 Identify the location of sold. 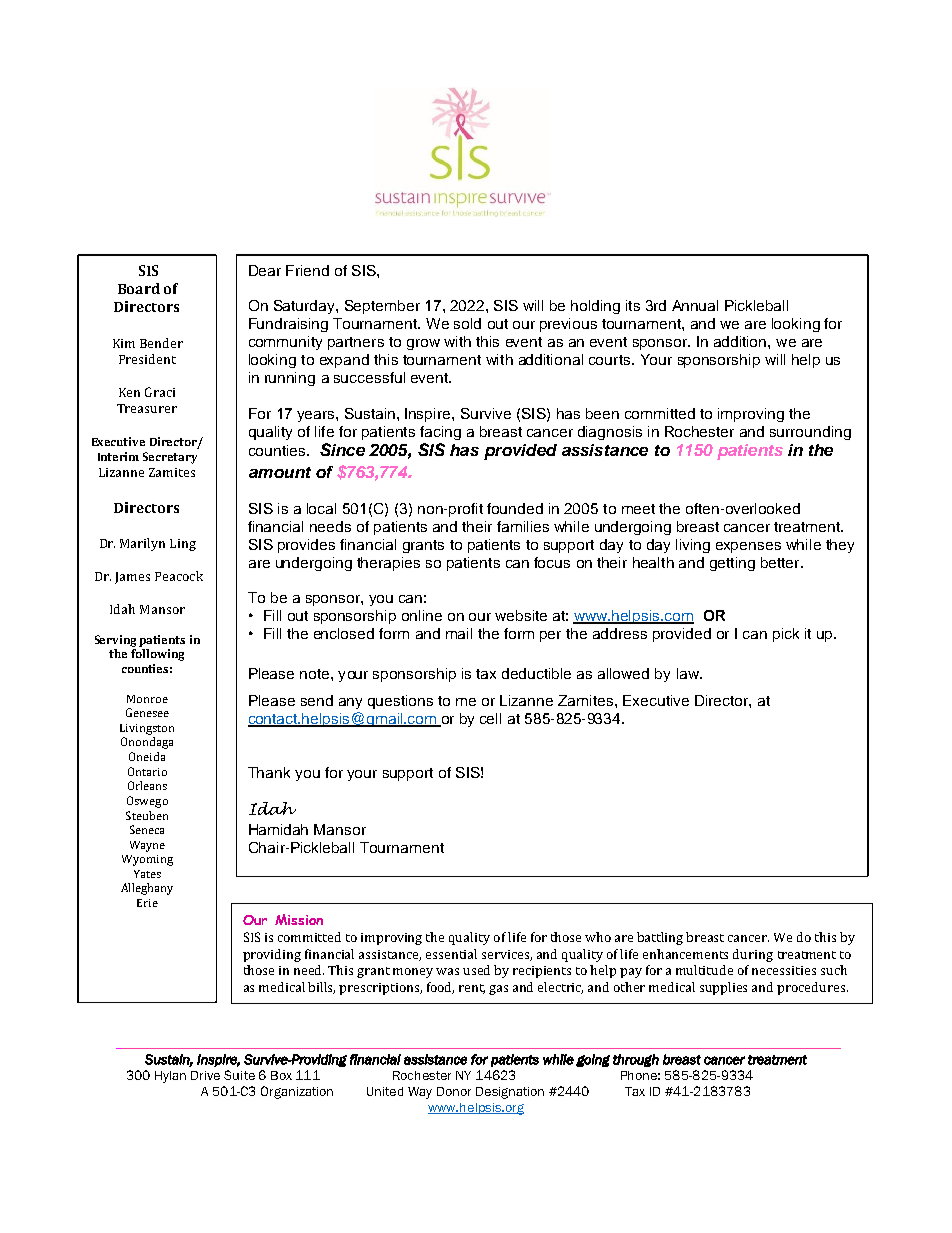
(467, 323).
